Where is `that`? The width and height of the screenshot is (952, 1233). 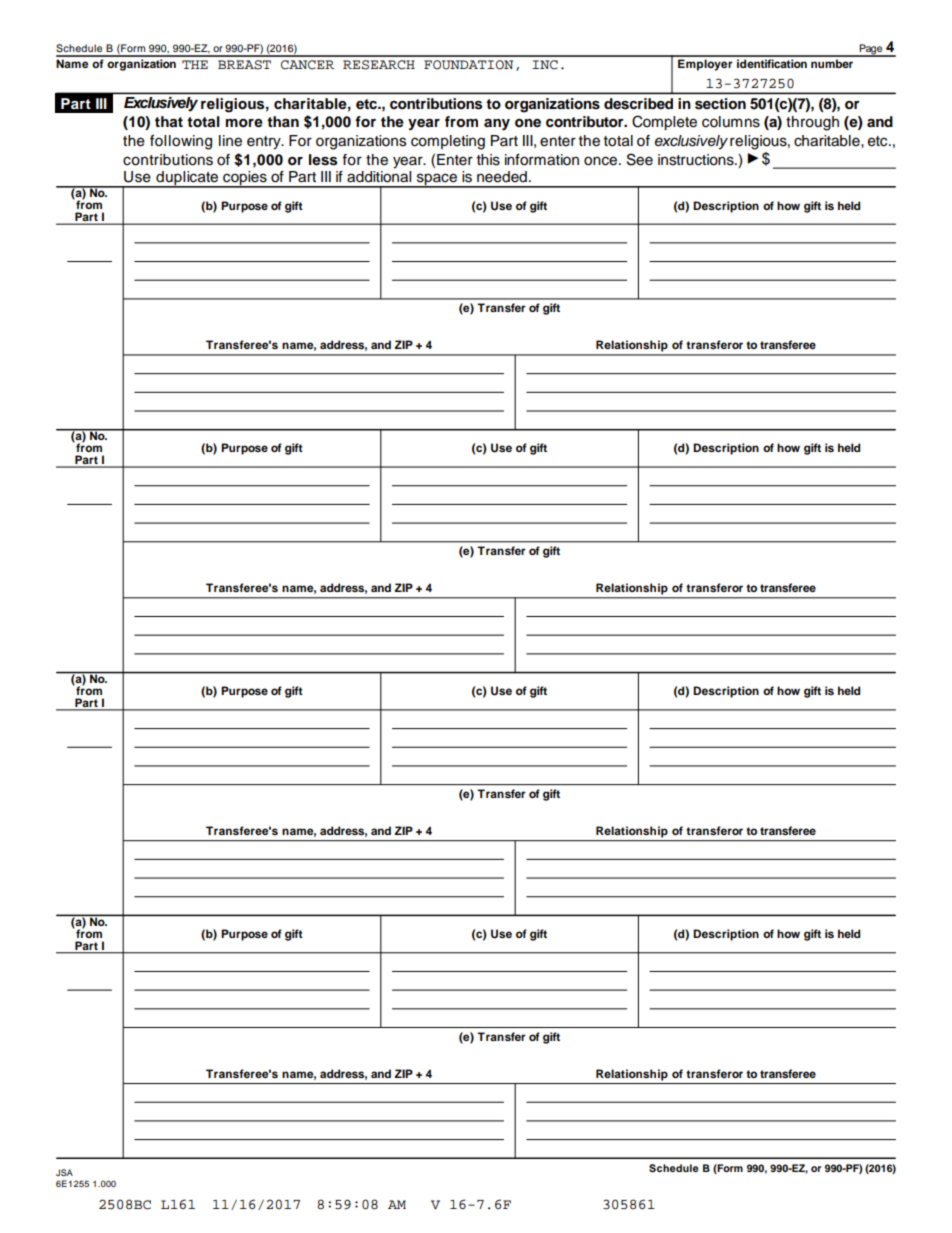 that is located at coordinates (169, 121).
